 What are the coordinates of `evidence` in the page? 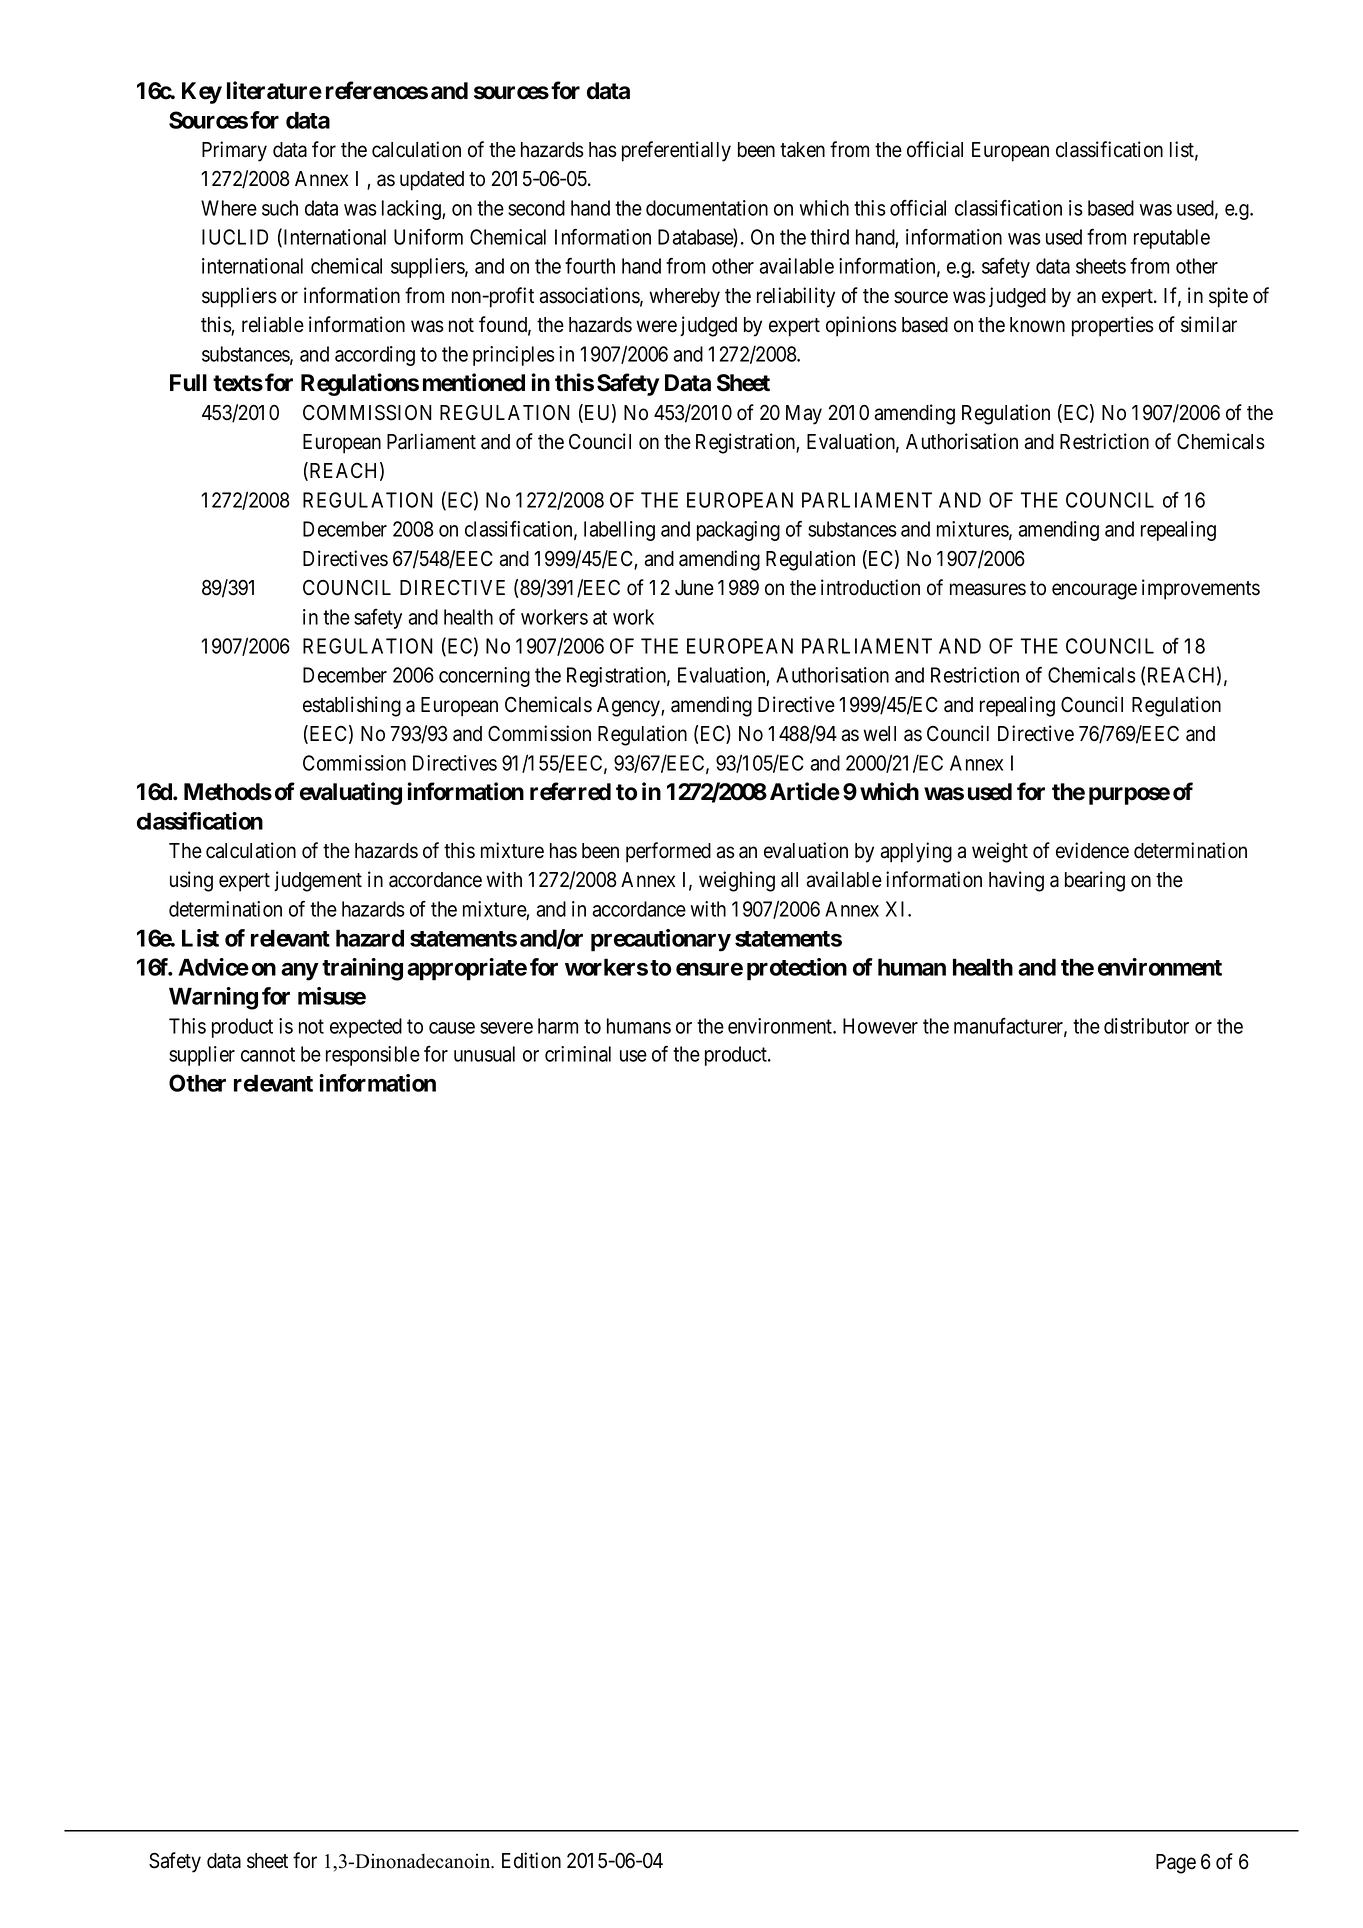 It's located at (1092, 850).
